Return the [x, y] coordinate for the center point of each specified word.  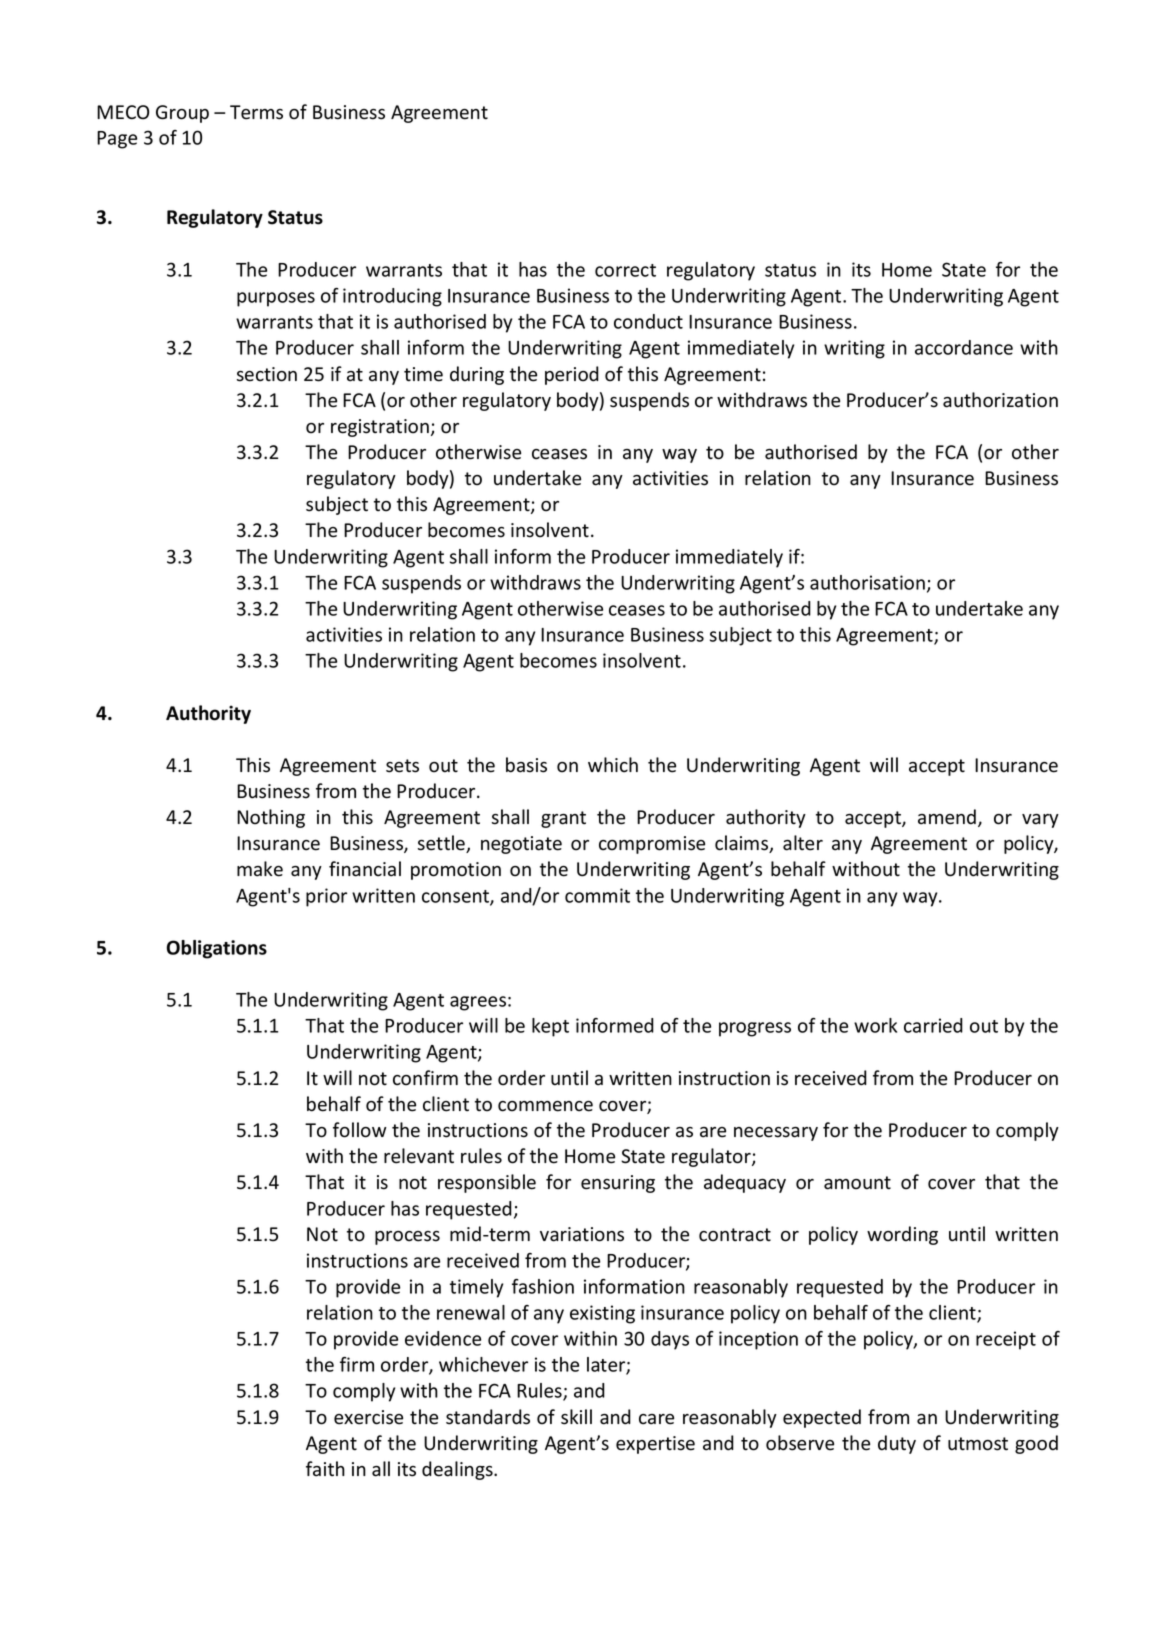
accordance [964, 347]
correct [625, 270]
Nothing [271, 818]
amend [948, 818]
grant [563, 819]
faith [325, 1469]
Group [182, 114]
